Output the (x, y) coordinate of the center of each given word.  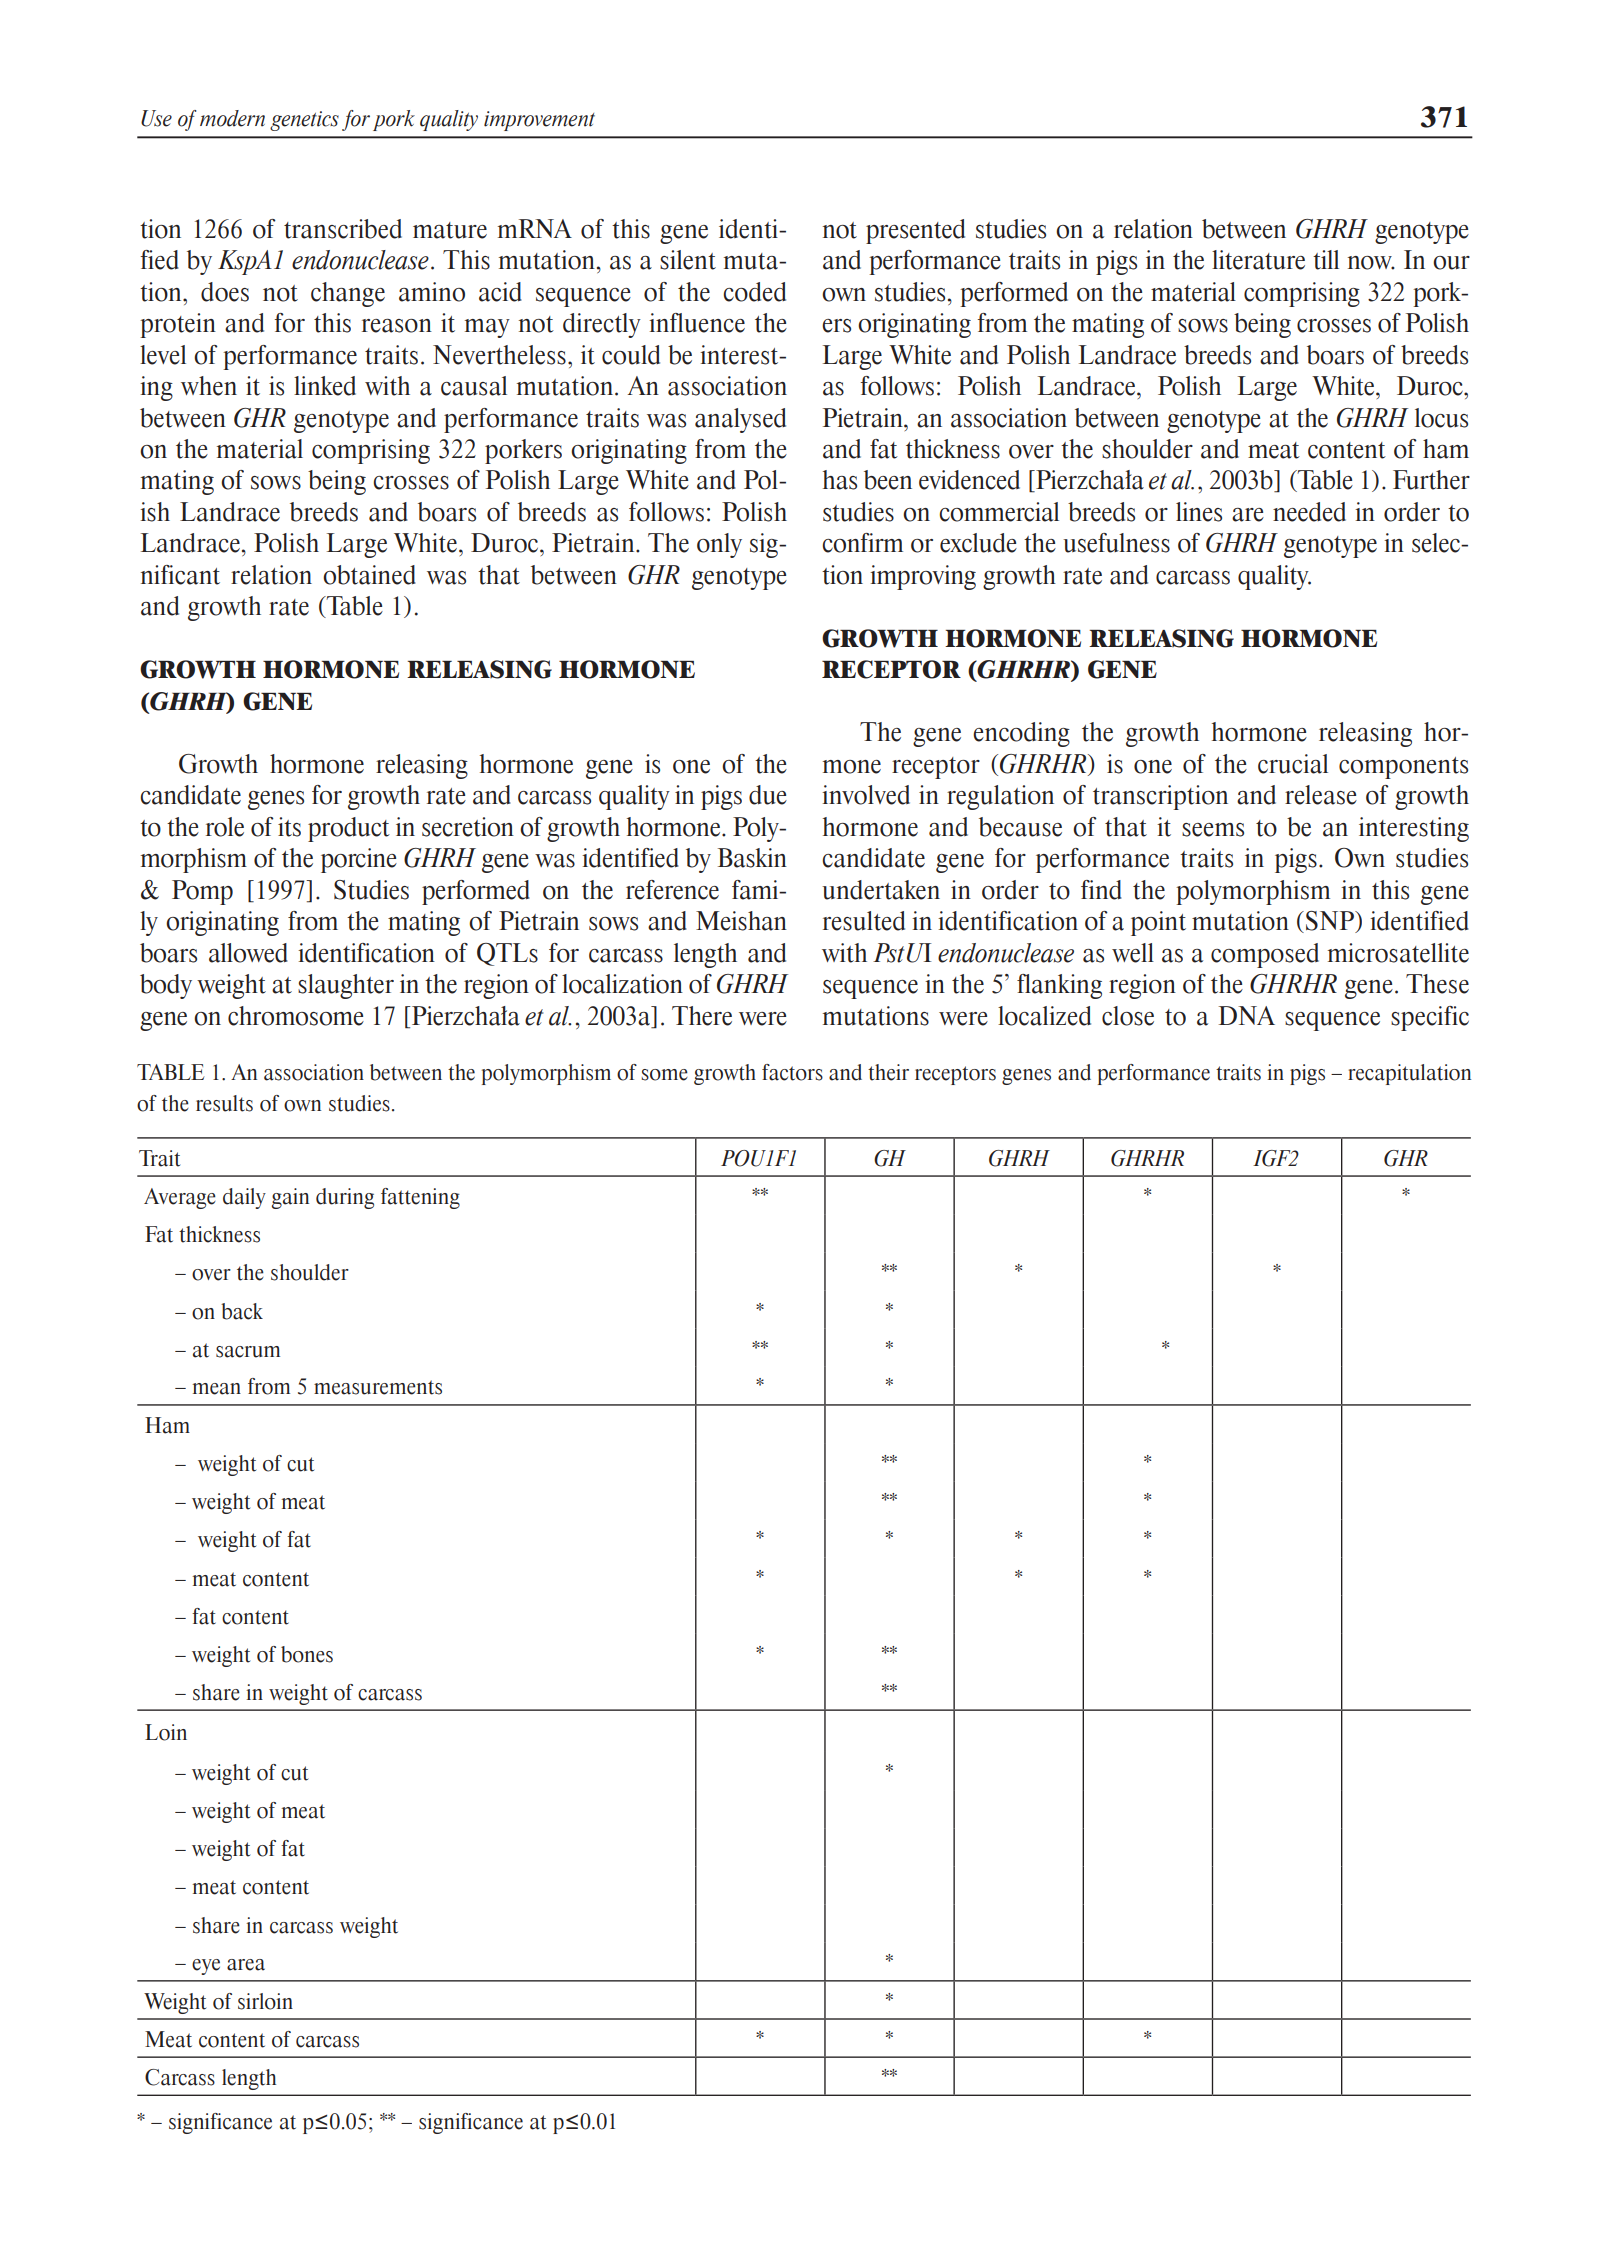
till (1326, 260)
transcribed (343, 229)
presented (915, 231)
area (246, 1965)
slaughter (346, 986)
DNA (1247, 1015)
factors (792, 1072)
